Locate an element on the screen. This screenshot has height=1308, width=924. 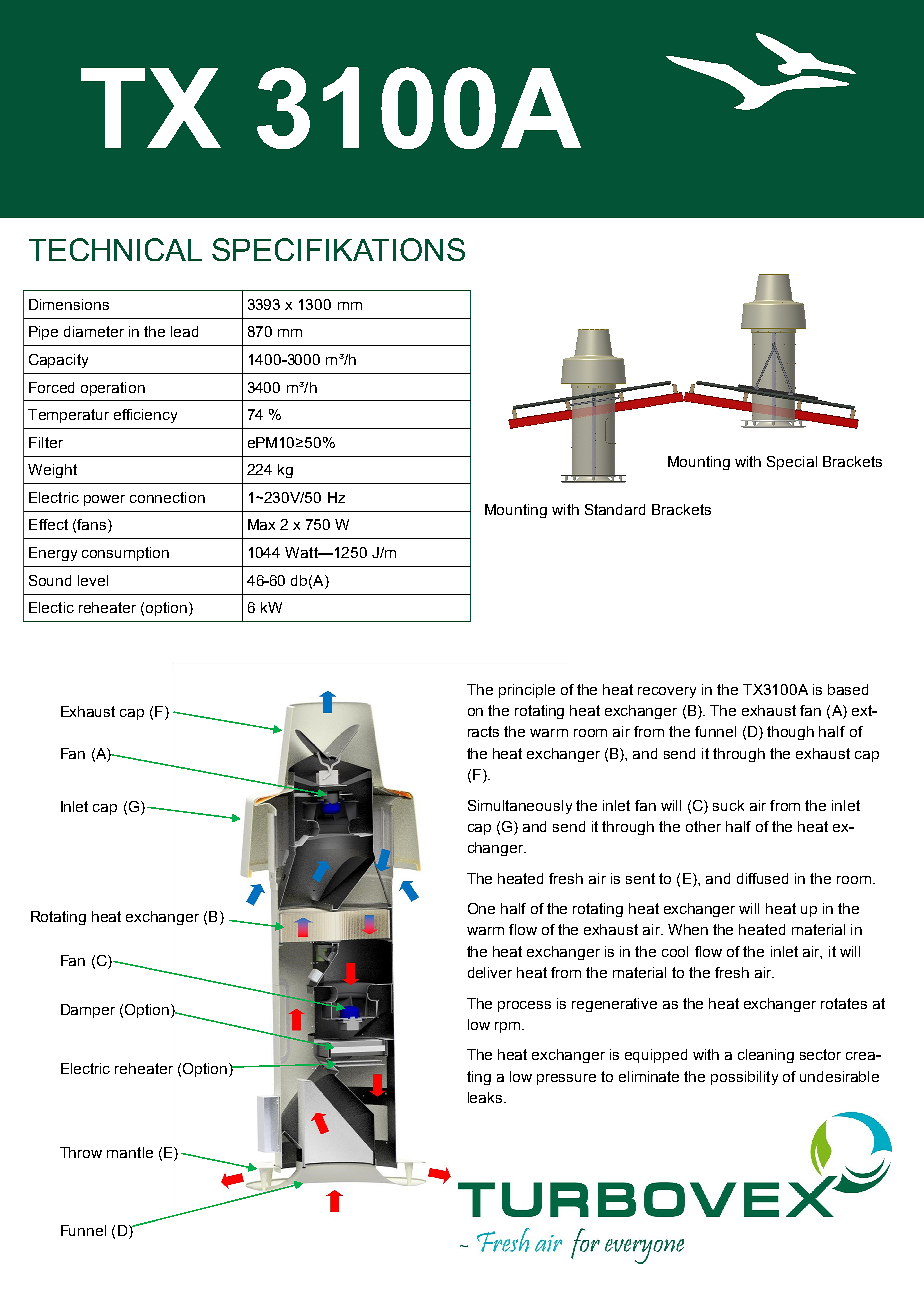
Special is located at coordinates (792, 463).
